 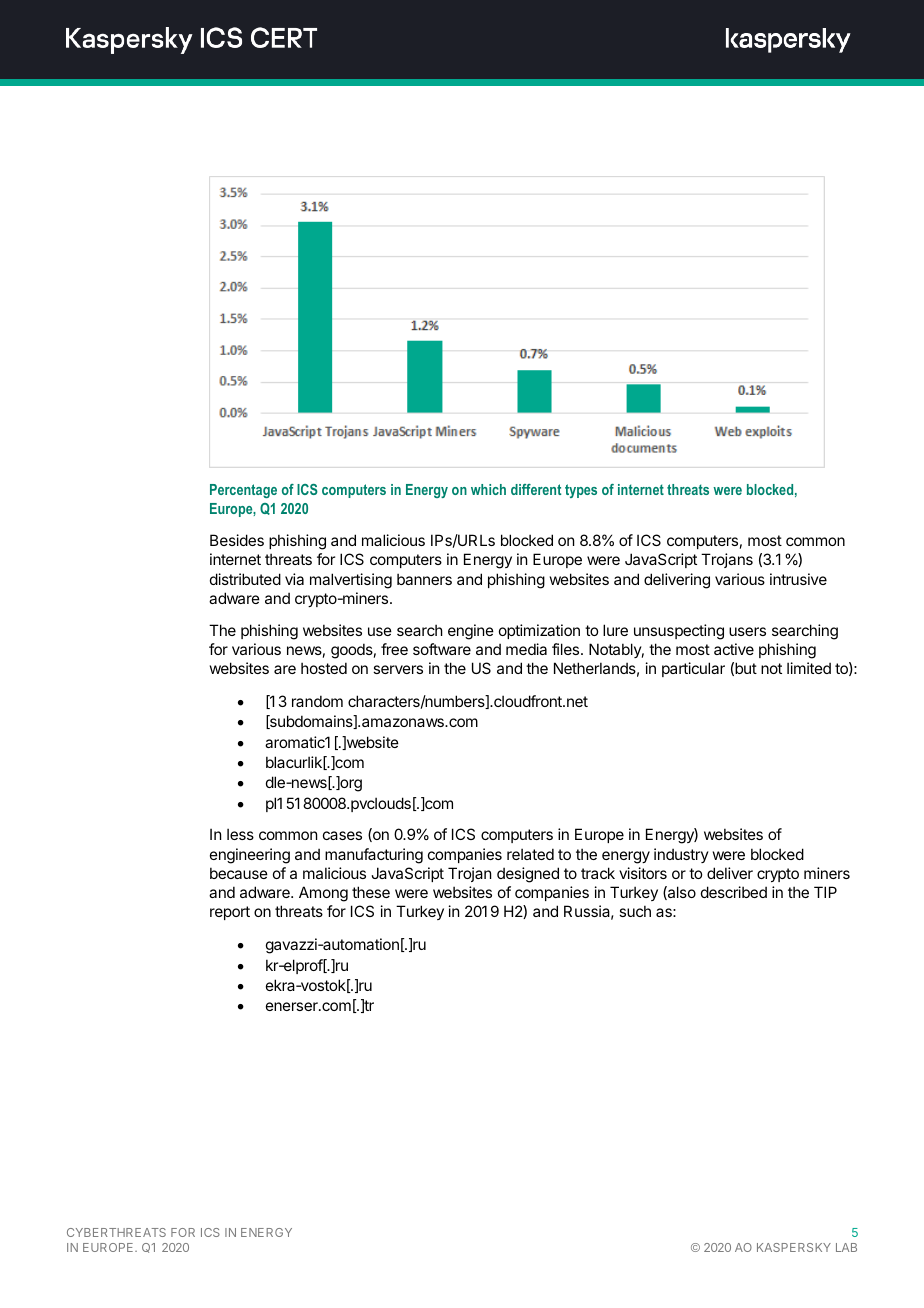 I want to click on different, so click(x=536, y=489).
